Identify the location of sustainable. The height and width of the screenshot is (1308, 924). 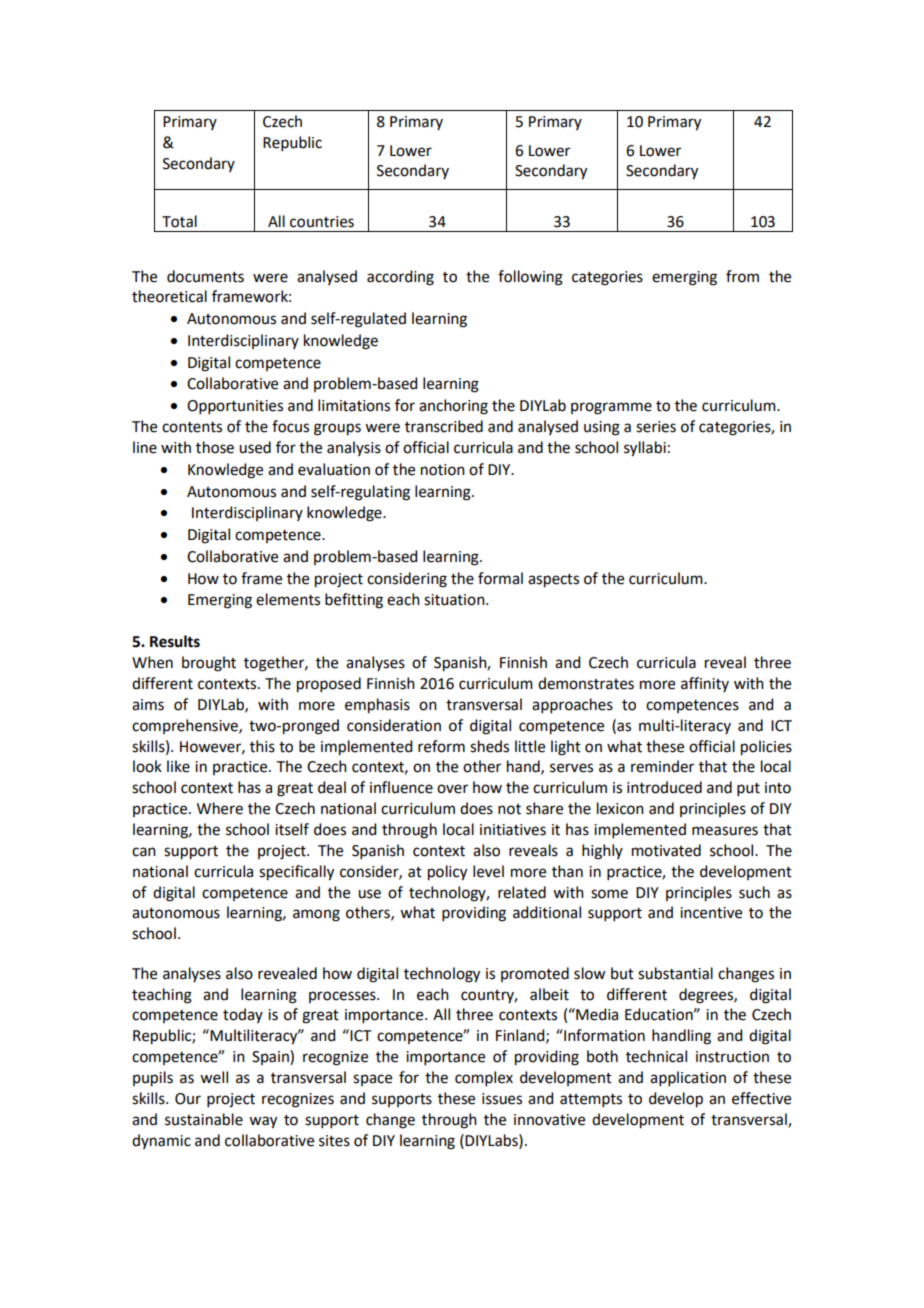
(204, 1119).
